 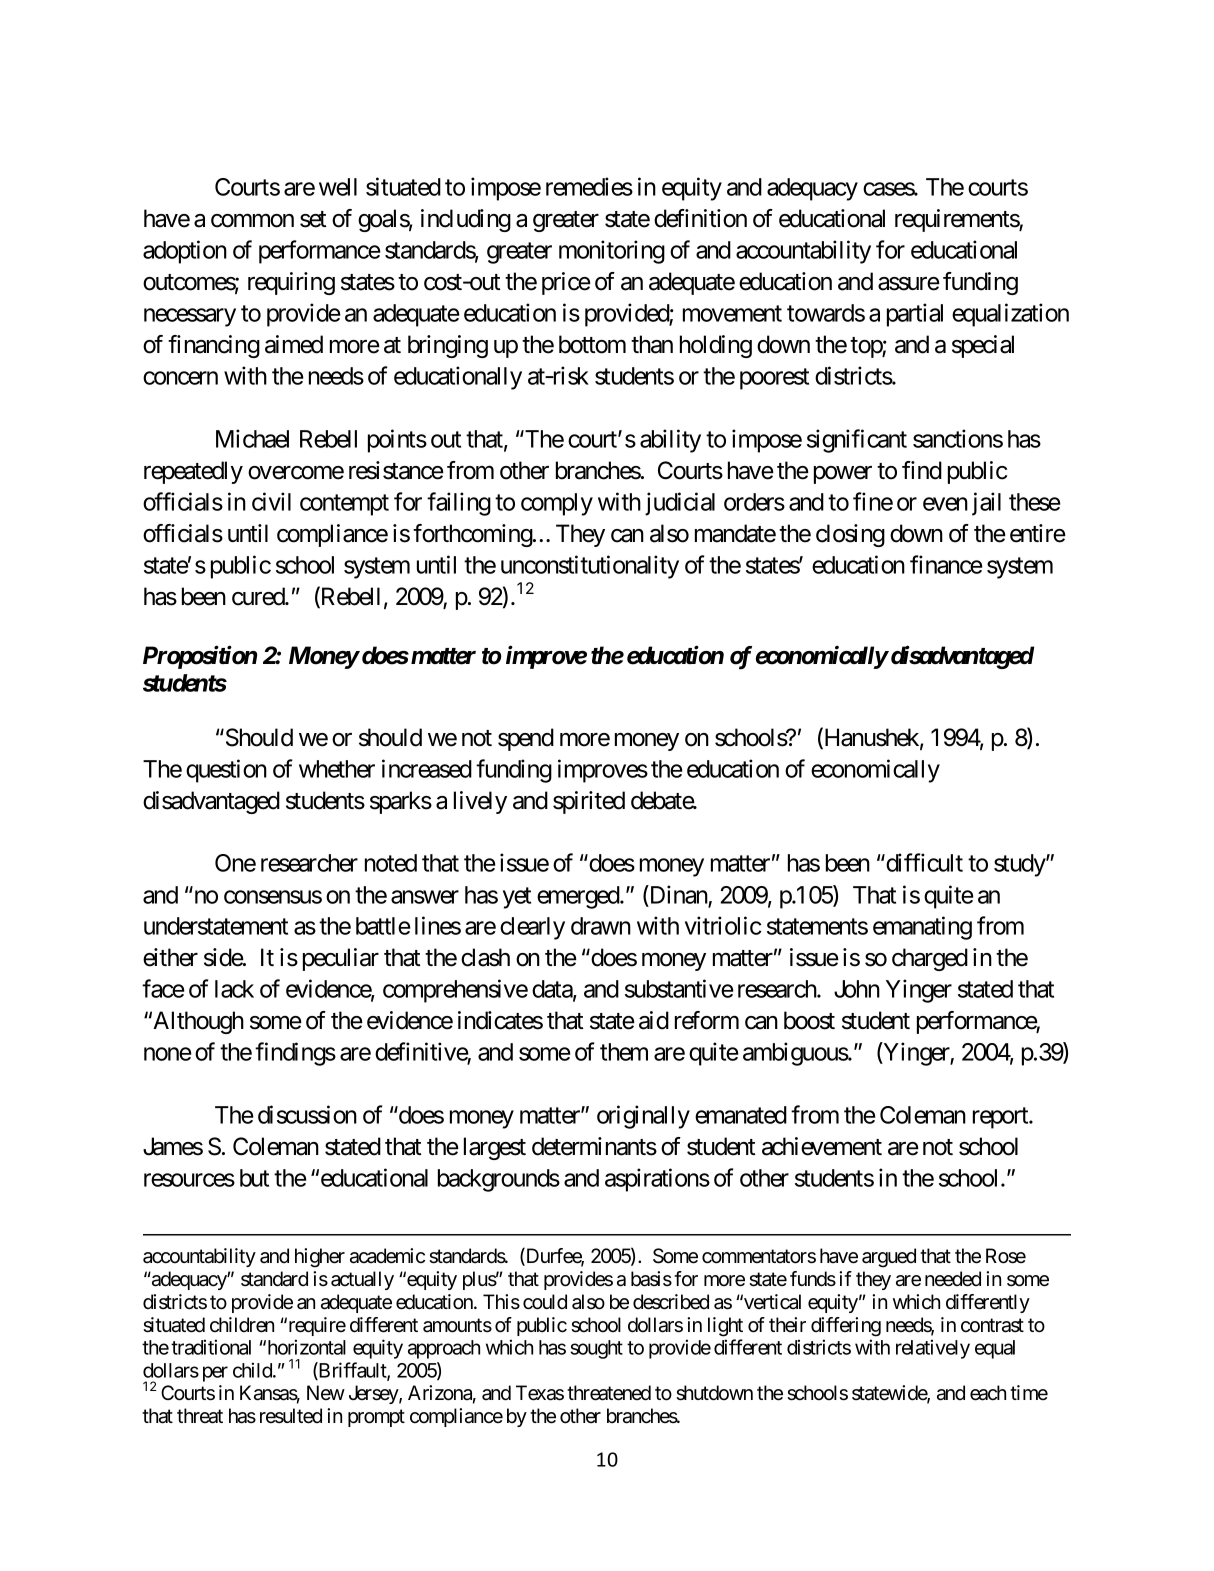 What do you see at coordinates (590, 567) in the page?
I see `unconstitutionality` at bounding box center [590, 567].
